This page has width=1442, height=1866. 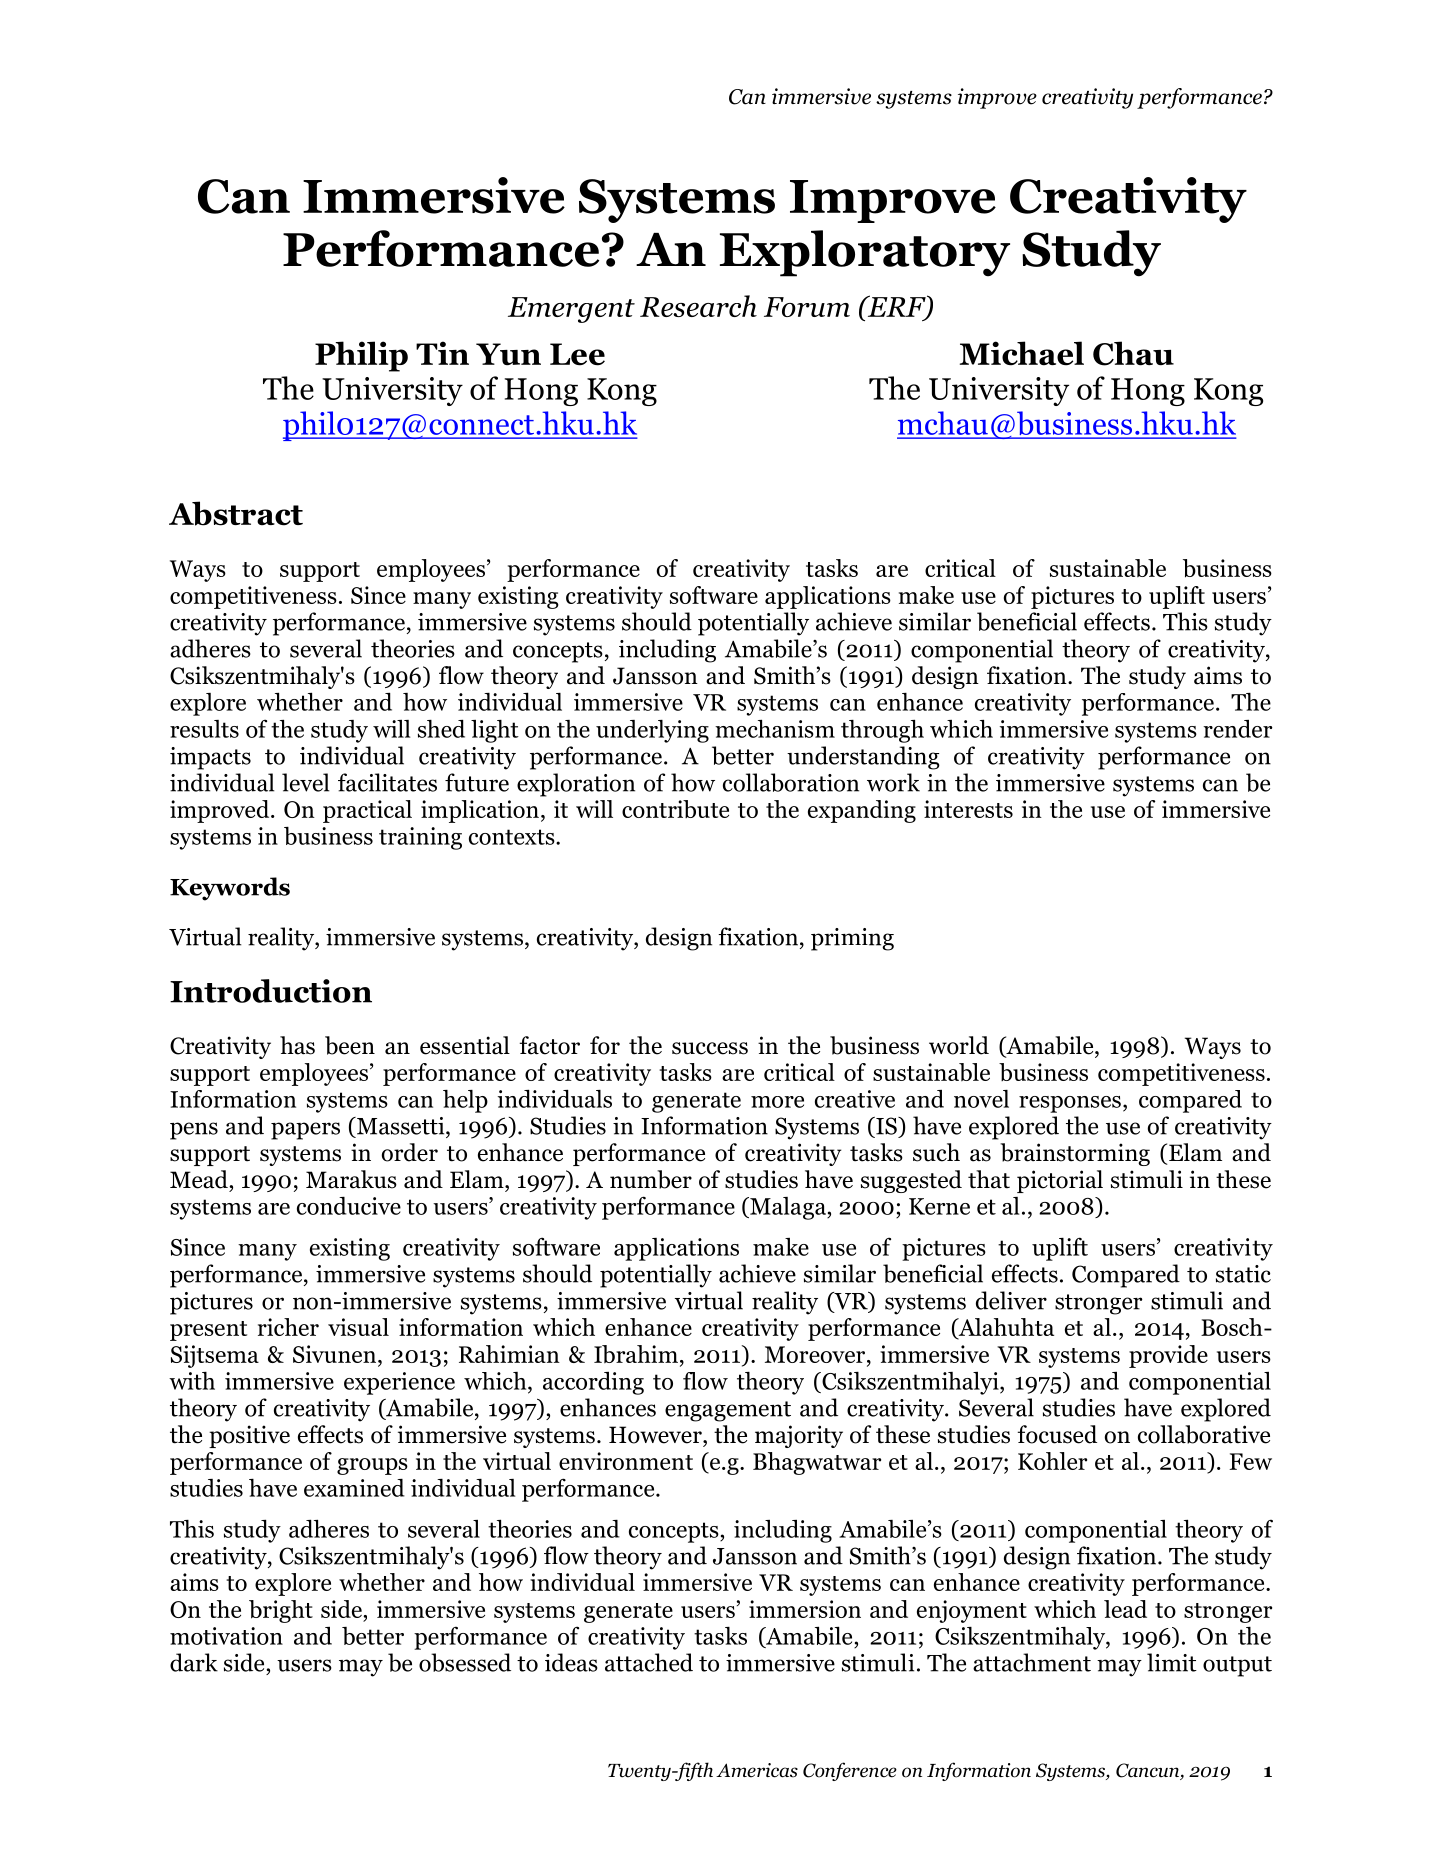 What do you see at coordinates (297, 1045) in the page?
I see `has` at bounding box center [297, 1045].
